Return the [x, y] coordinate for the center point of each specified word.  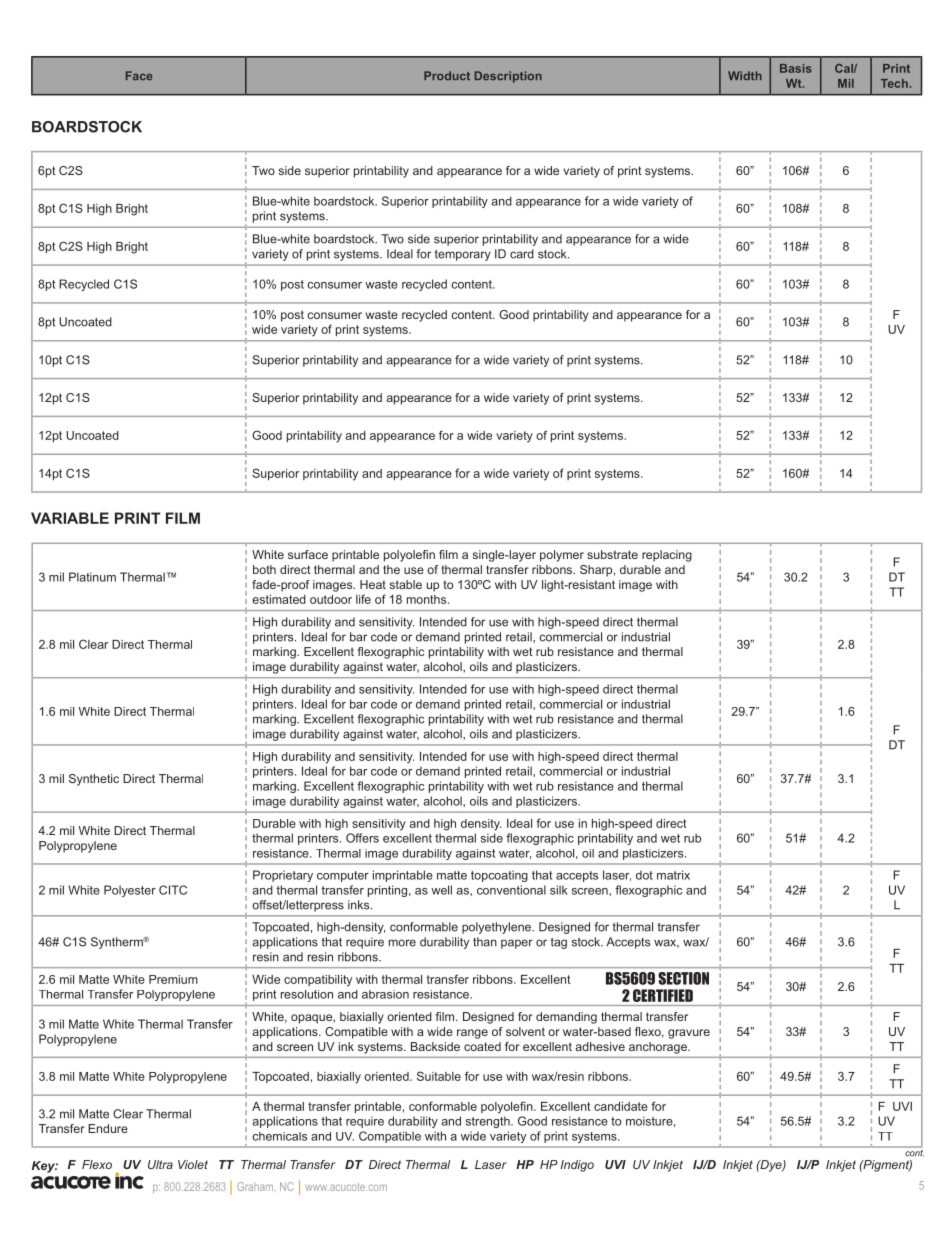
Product [447, 75]
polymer [562, 556]
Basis [796, 68]
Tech [894, 83]
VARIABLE [70, 518]
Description [508, 77]
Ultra [160, 1164]
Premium [173, 979]
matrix [673, 875]
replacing [667, 556]
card [522, 254]
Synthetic [94, 780]
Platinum [92, 577]
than [485, 942]
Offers [362, 838]
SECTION [683, 978]
